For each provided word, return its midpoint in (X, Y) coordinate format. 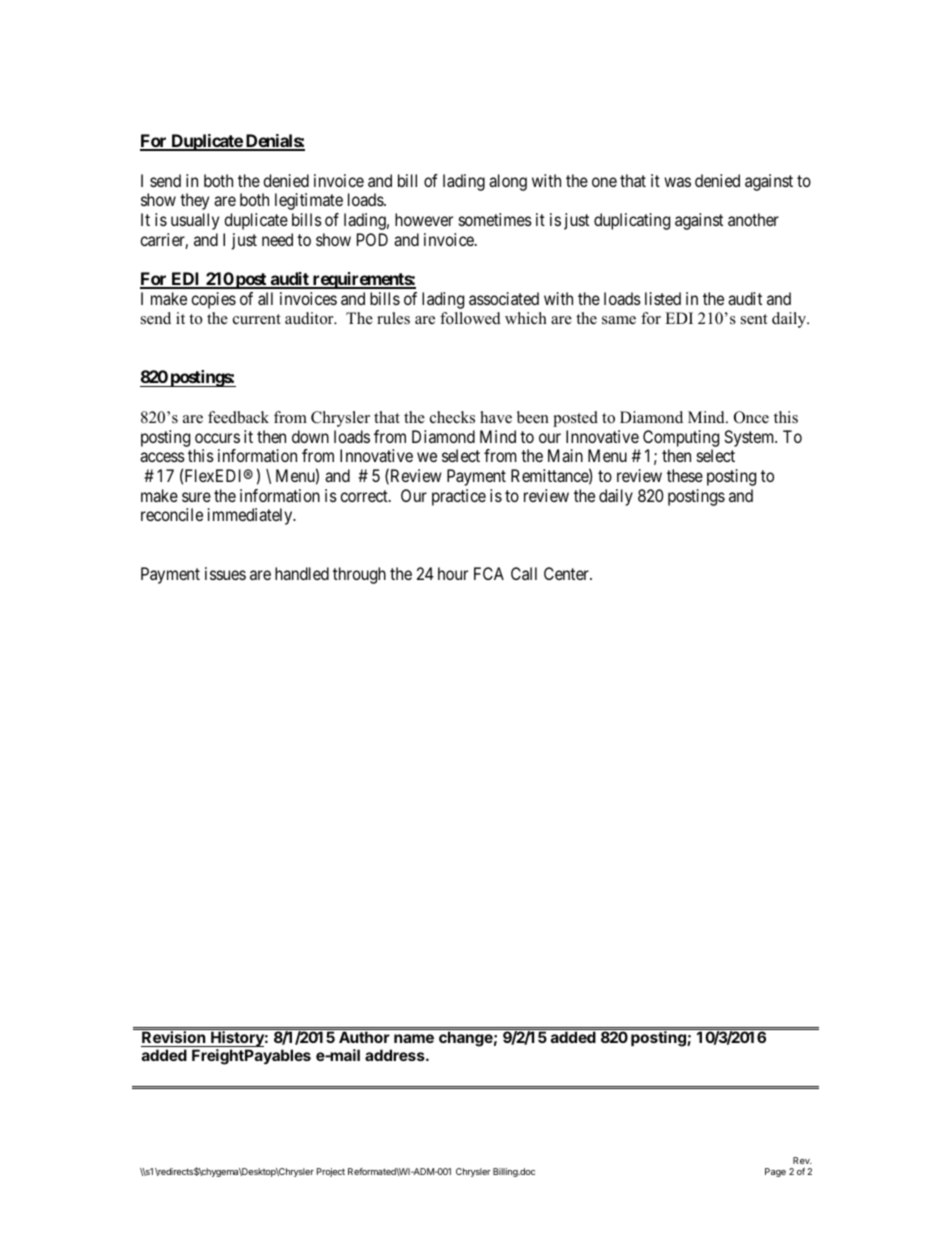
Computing (681, 438)
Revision (174, 1039)
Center (567, 573)
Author (364, 1037)
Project (331, 1172)
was (677, 182)
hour (453, 573)
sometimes (495, 219)
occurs (217, 438)
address (396, 1055)
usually (195, 221)
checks (452, 417)
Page (775, 1172)
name (414, 1038)
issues (225, 573)
